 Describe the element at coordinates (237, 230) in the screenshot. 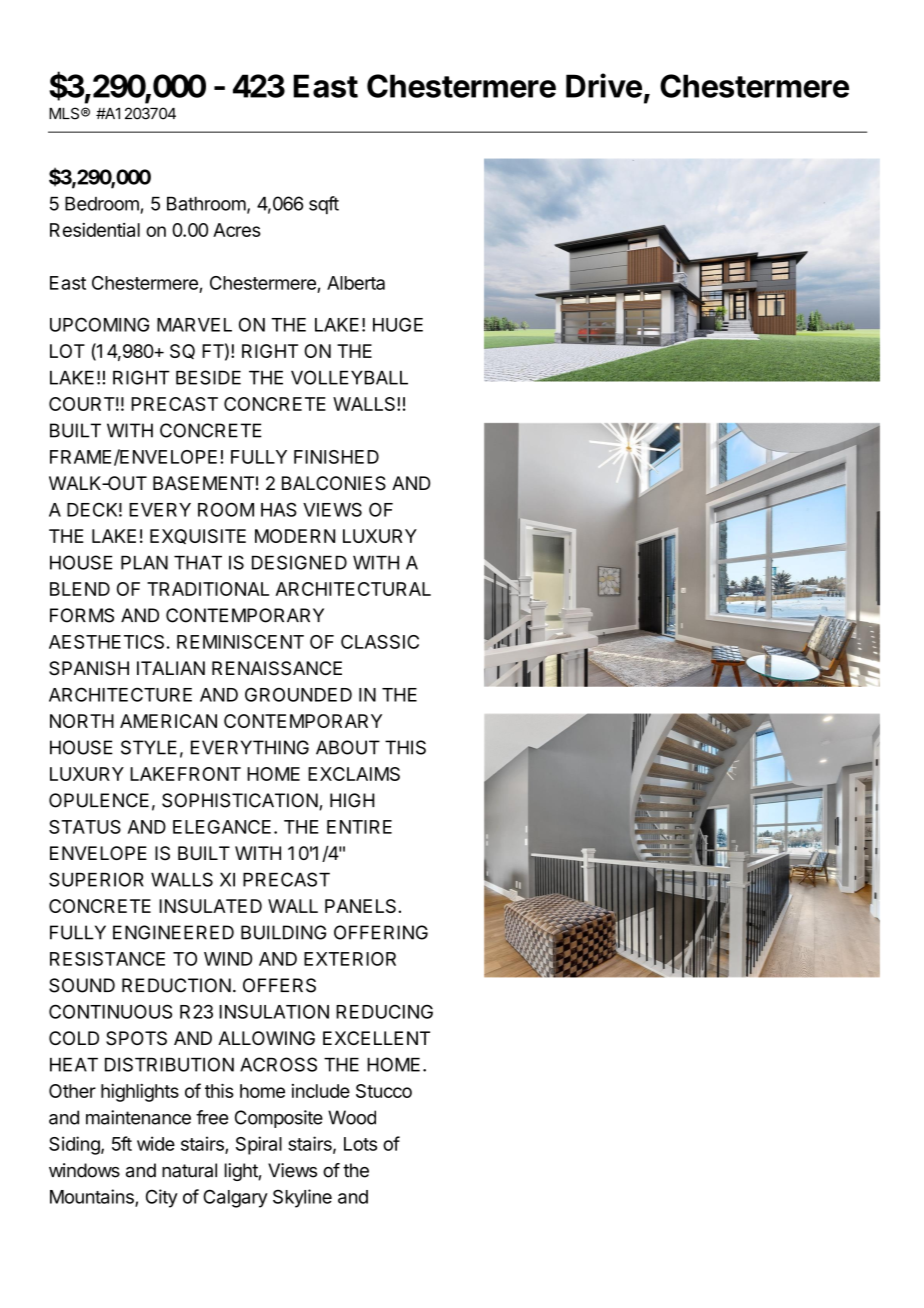

I see `Acres` at that location.
